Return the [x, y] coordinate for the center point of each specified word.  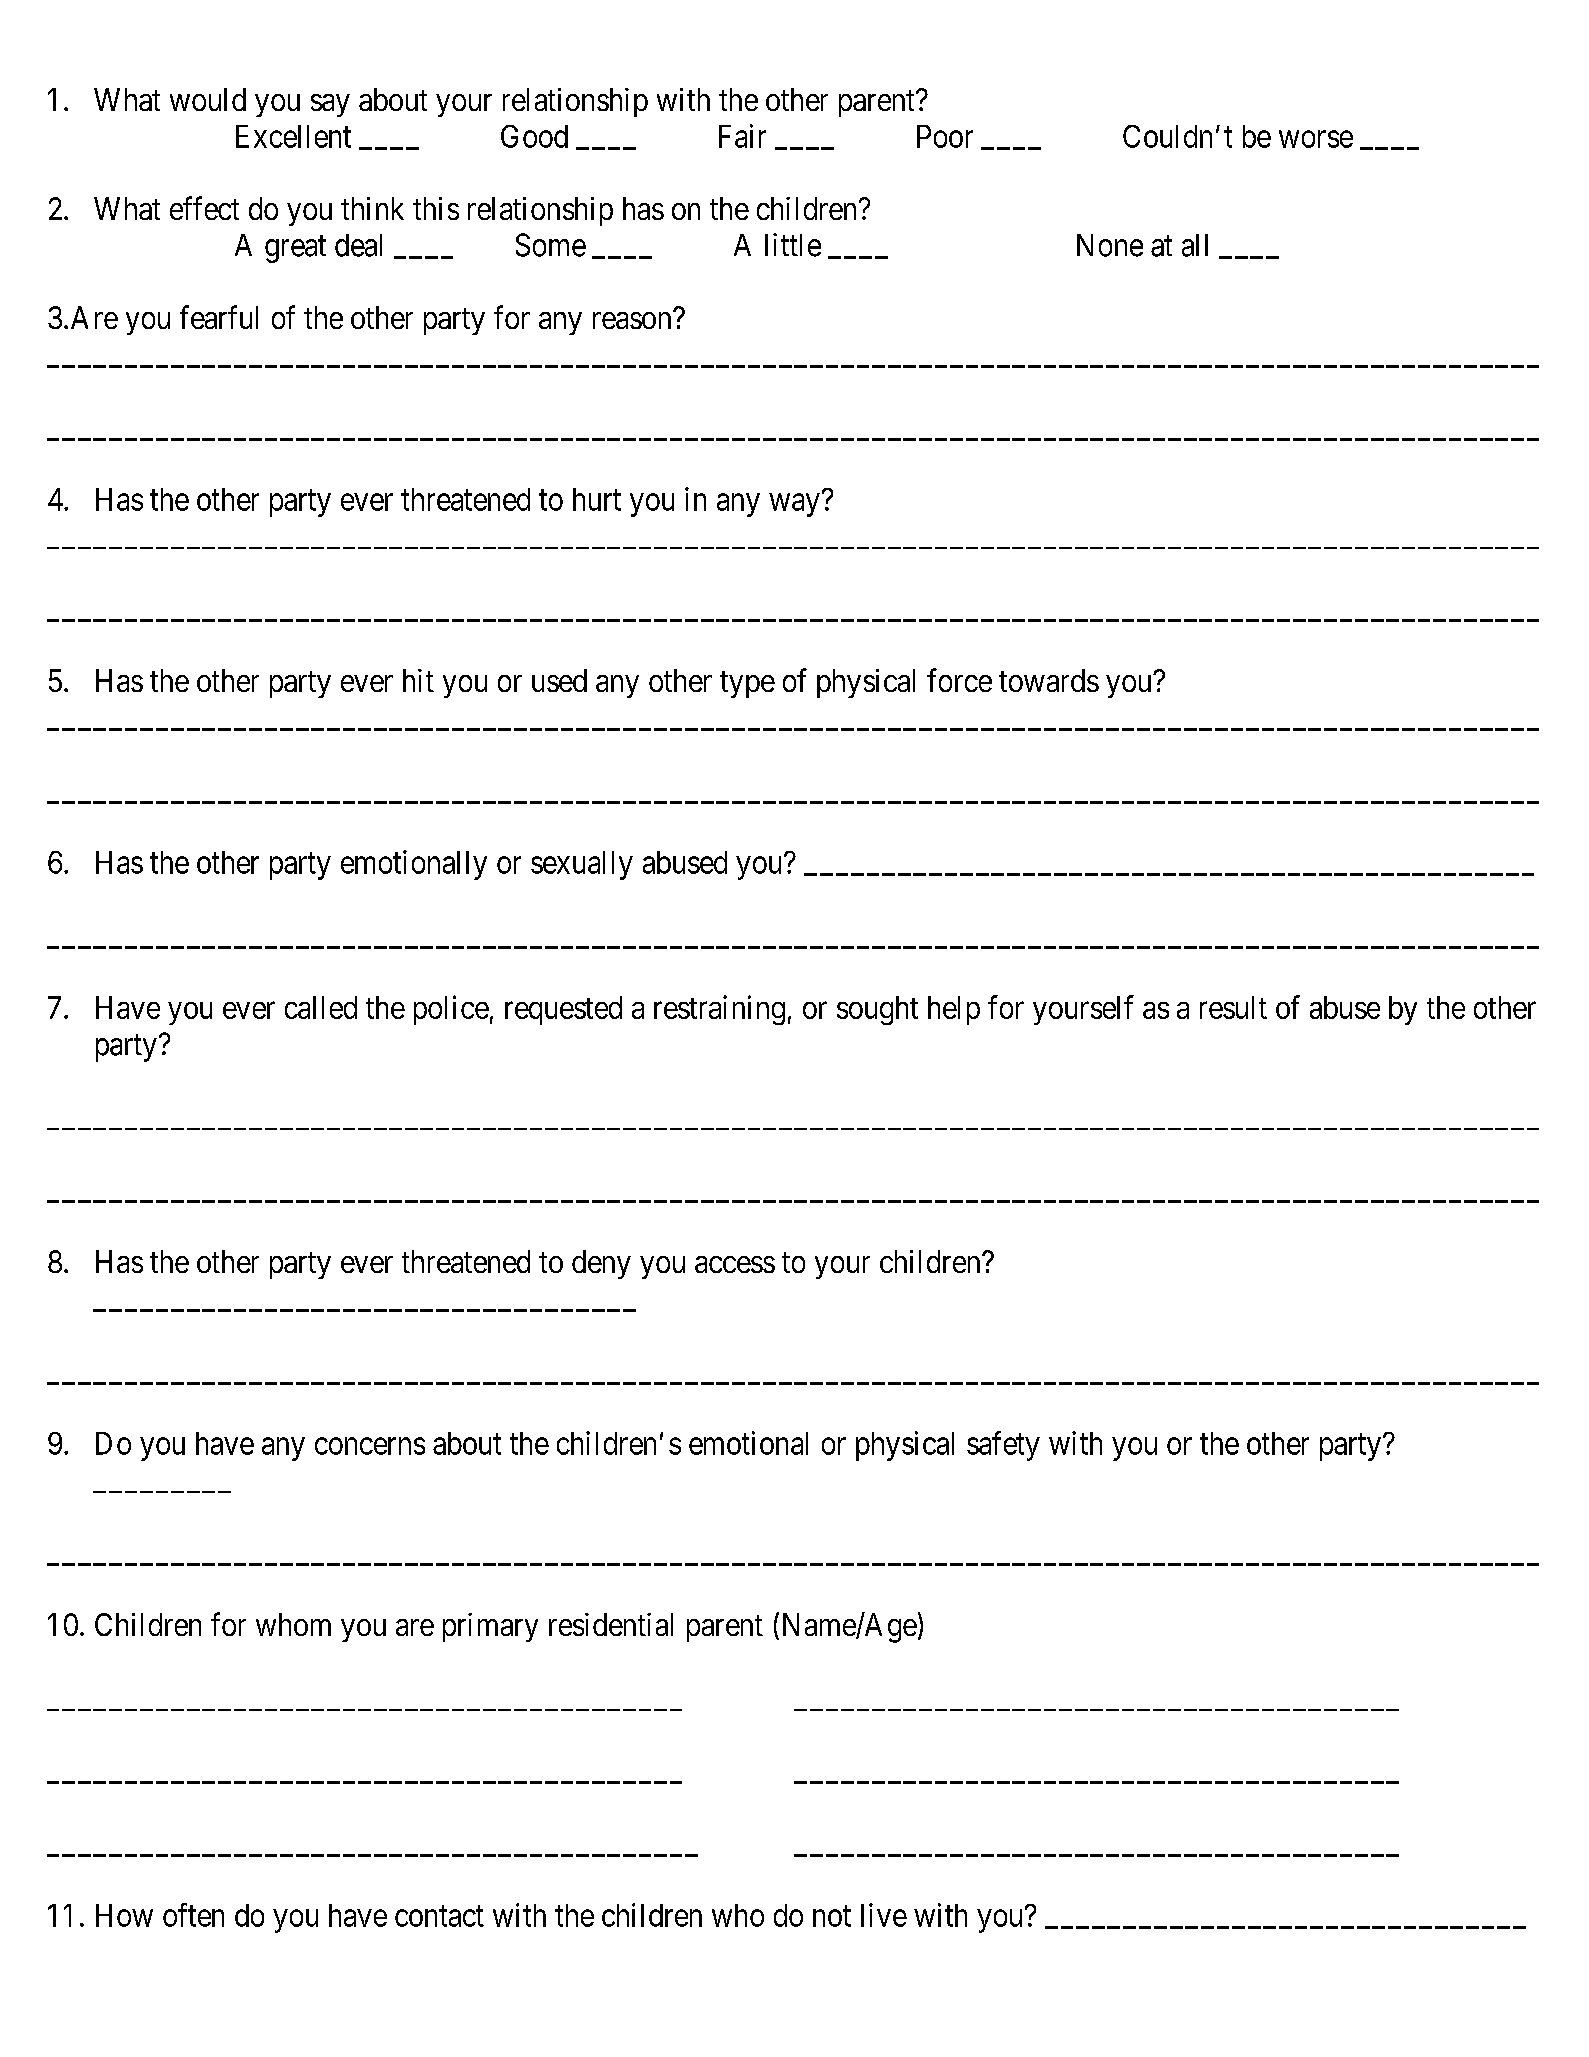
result [1233, 1007]
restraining [719, 1010]
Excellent [293, 136]
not [832, 1916]
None [1110, 245]
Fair [742, 136]
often [193, 1915]
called [321, 1007]
